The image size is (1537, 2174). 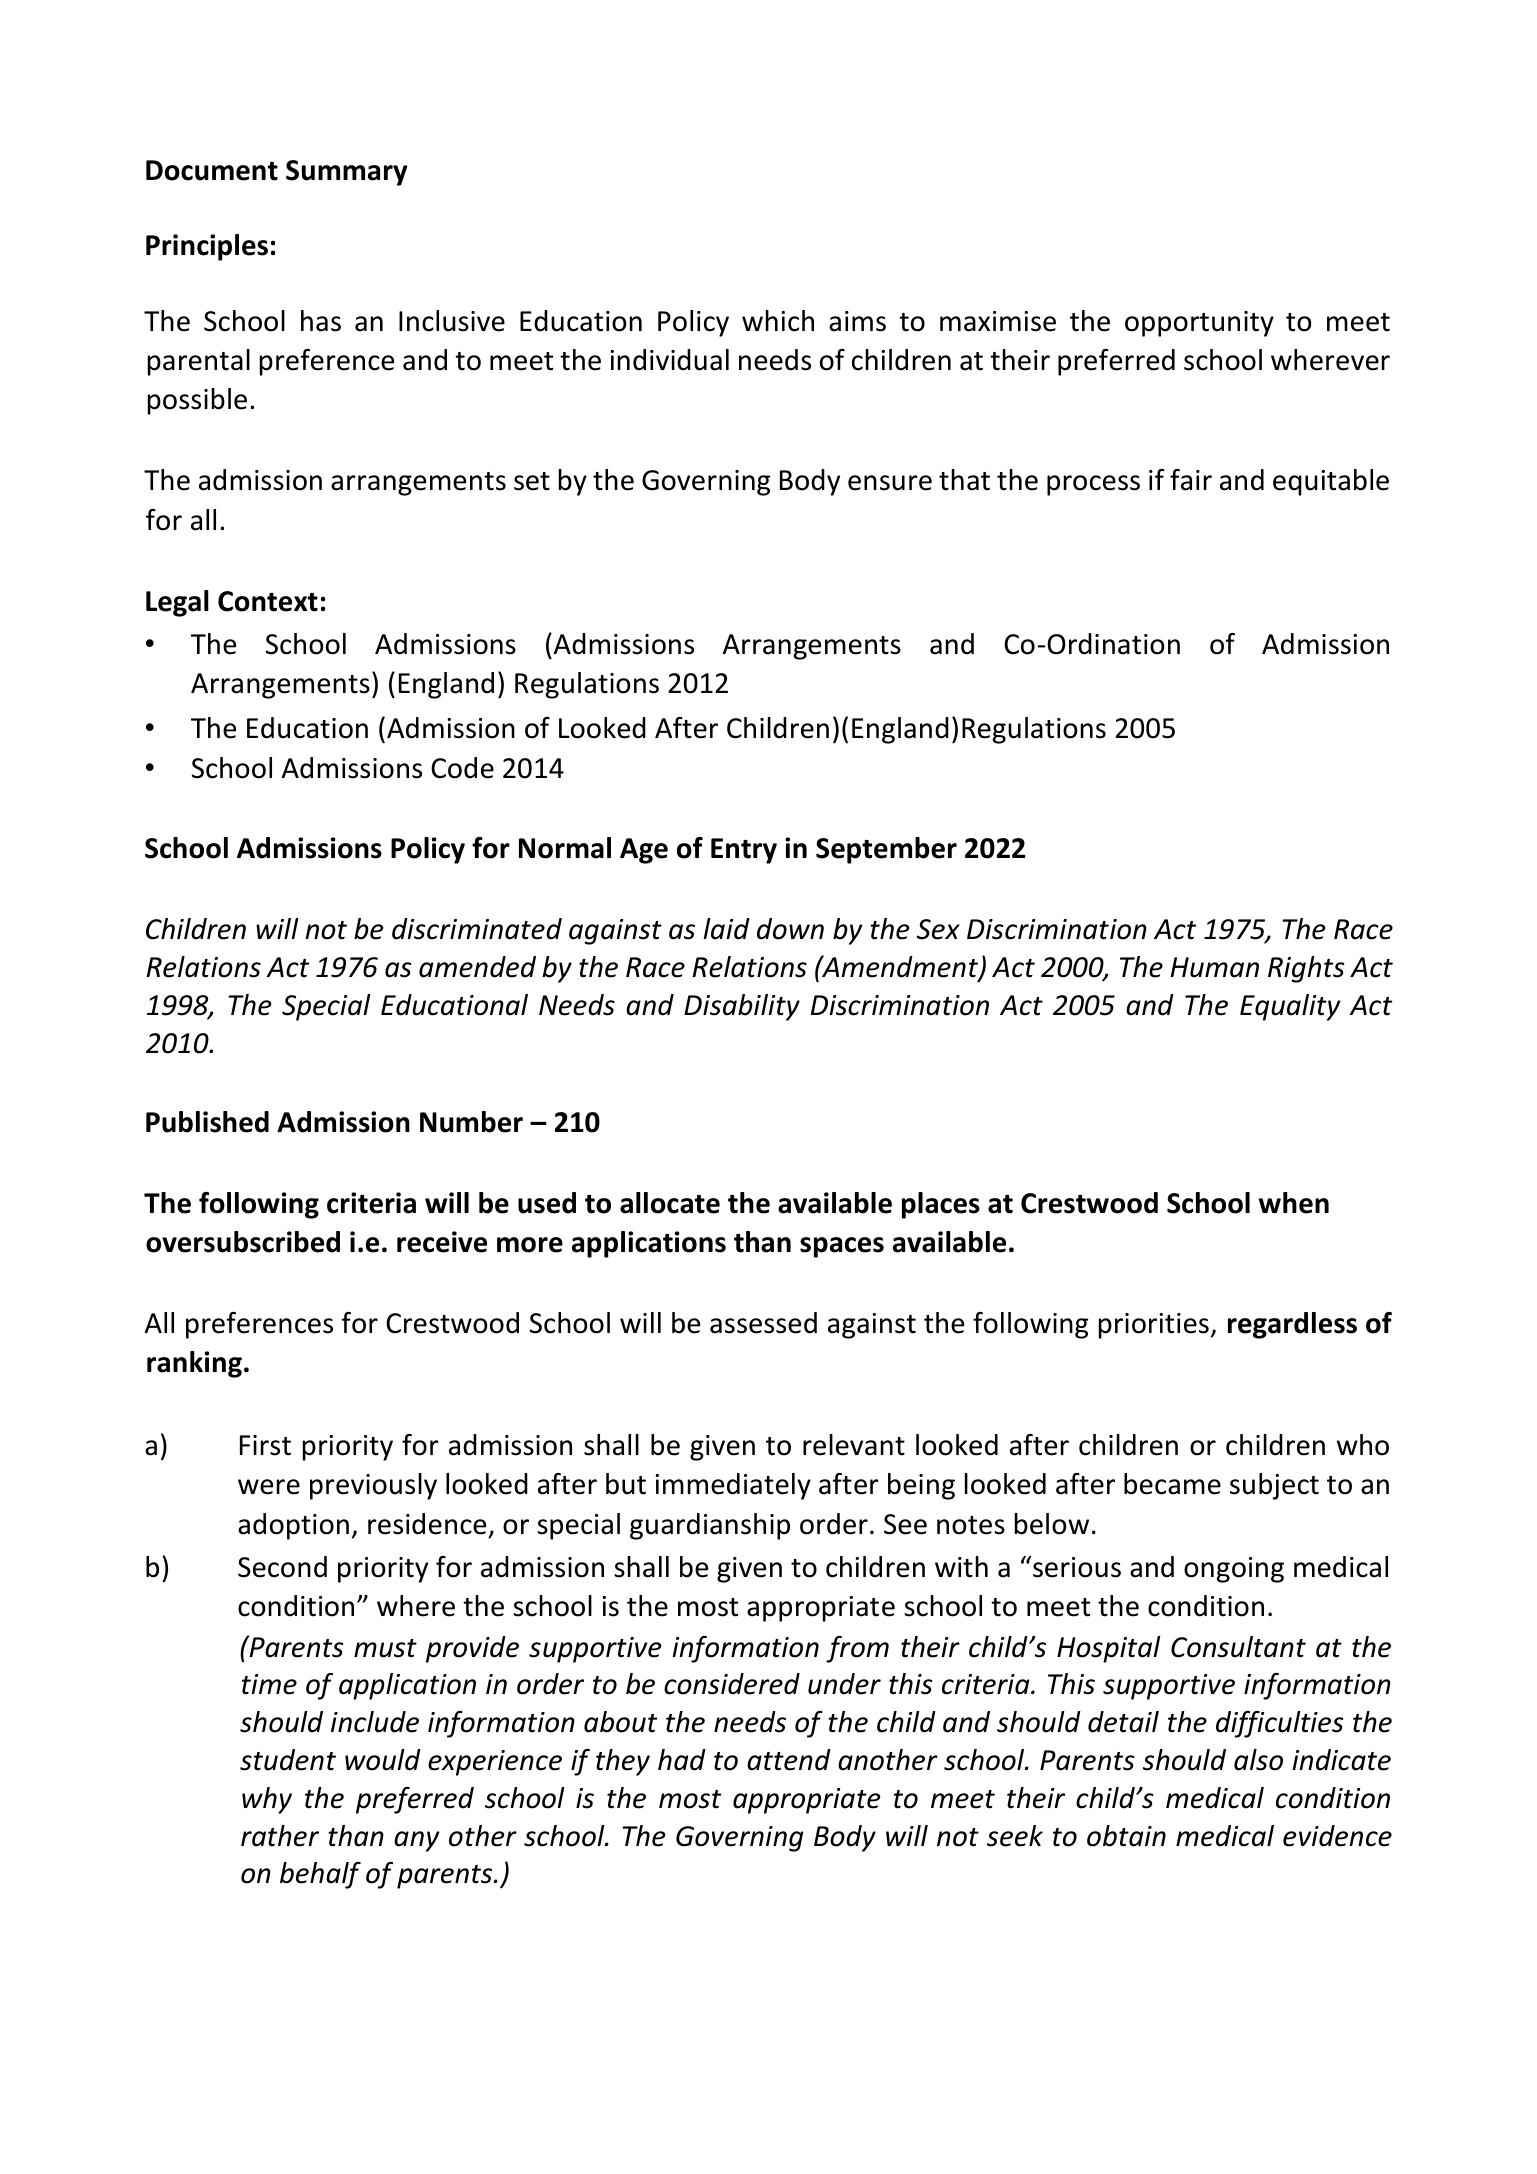 What do you see at coordinates (347, 173) in the screenshot?
I see `Summary` at bounding box center [347, 173].
